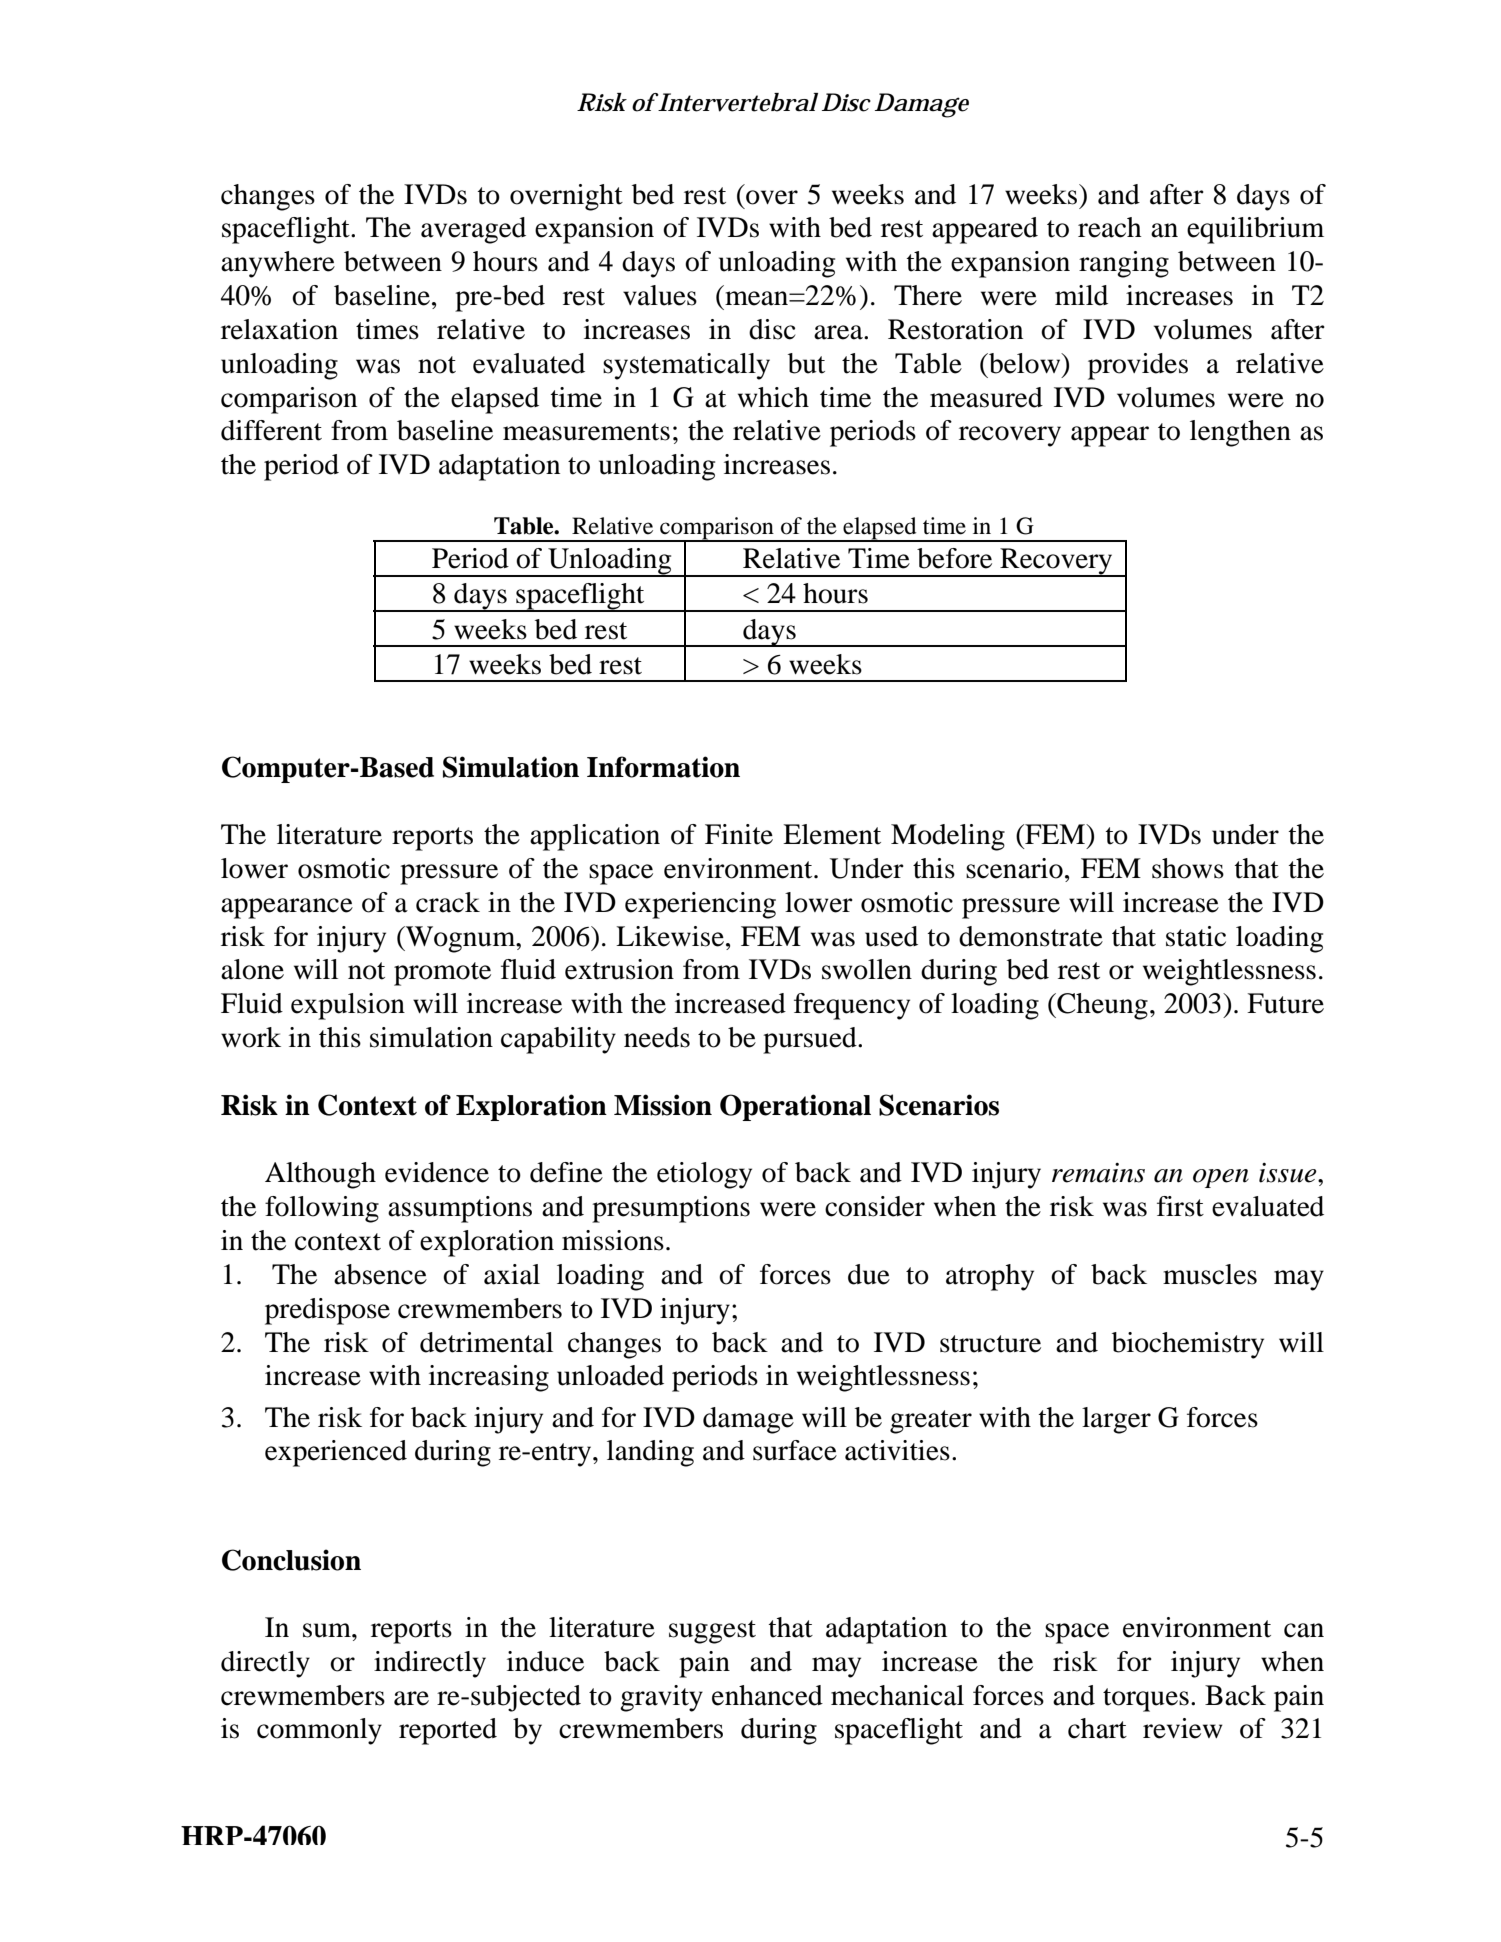 Image resolution: width=1501 pixels, height=1942 pixels. What do you see at coordinates (1146, 1700) in the screenshot?
I see `torques` at bounding box center [1146, 1700].
